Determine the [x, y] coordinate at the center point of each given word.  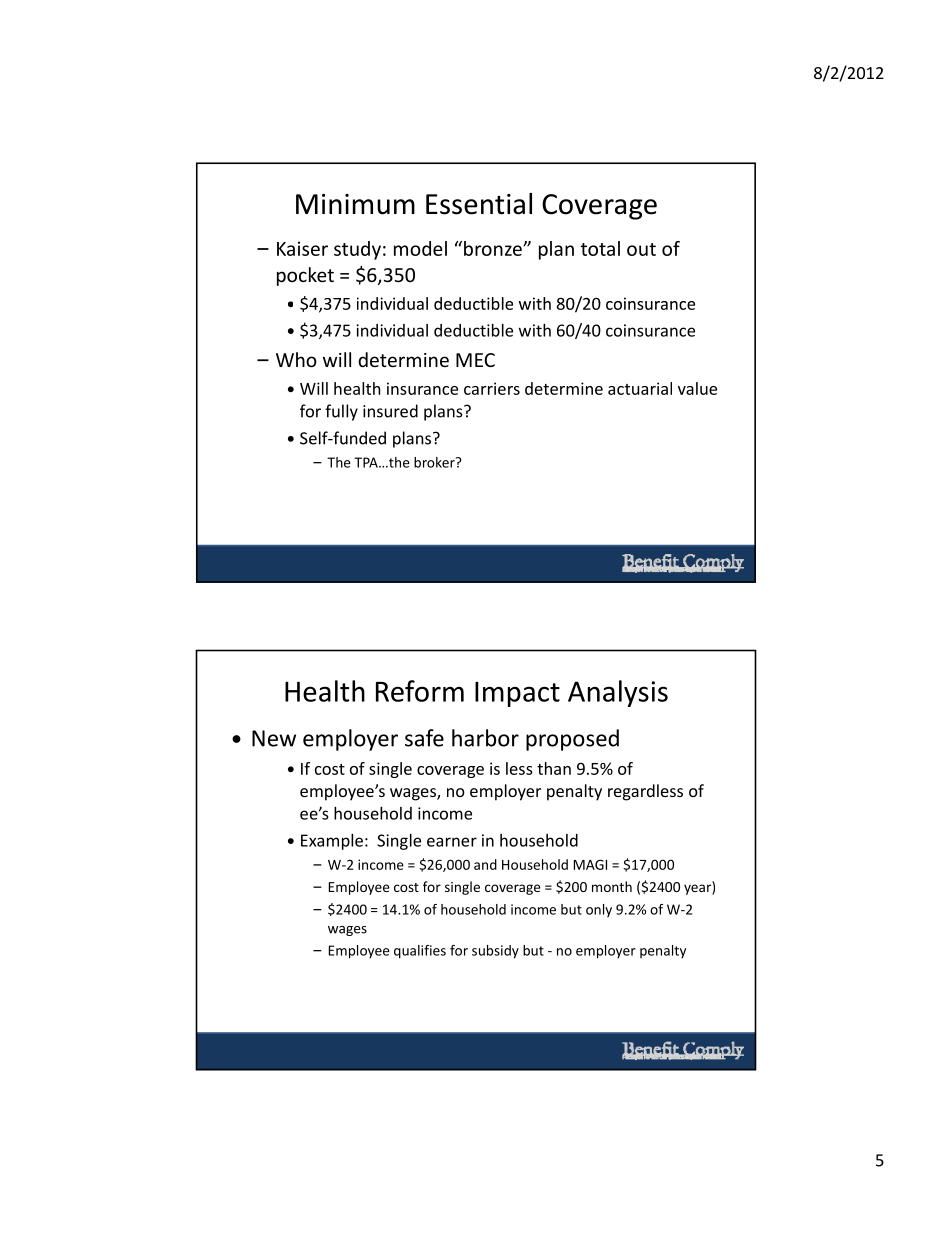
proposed [572, 740]
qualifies [420, 952]
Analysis [618, 693]
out [641, 249]
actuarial [640, 388]
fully [341, 412]
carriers [492, 388]
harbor [485, 738]
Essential [479, 204]
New [274, 738]
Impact [517, 694]
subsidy [495, 952]
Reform [420, 691]
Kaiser [302, 248]
